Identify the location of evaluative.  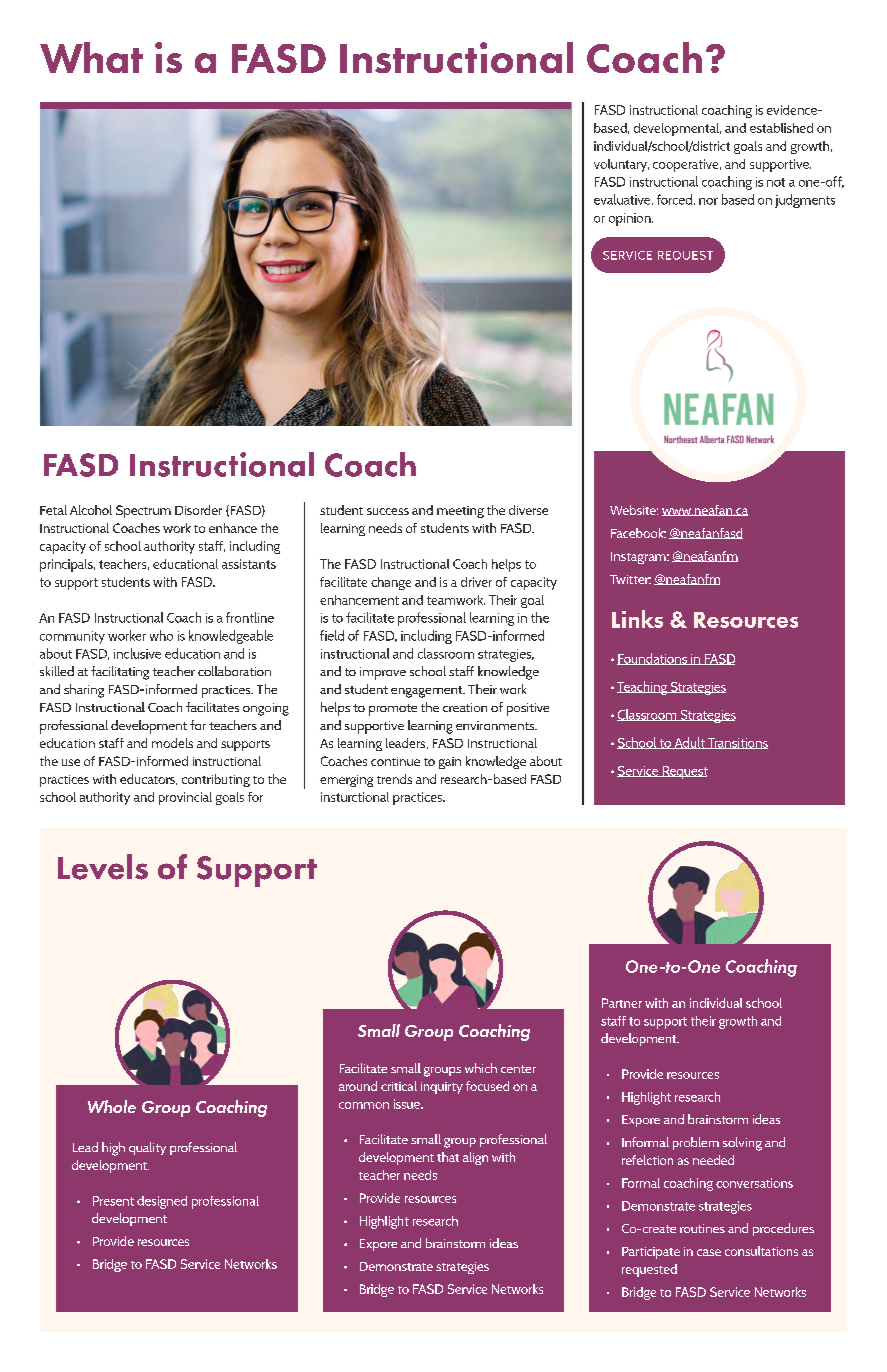
(623, 199).
